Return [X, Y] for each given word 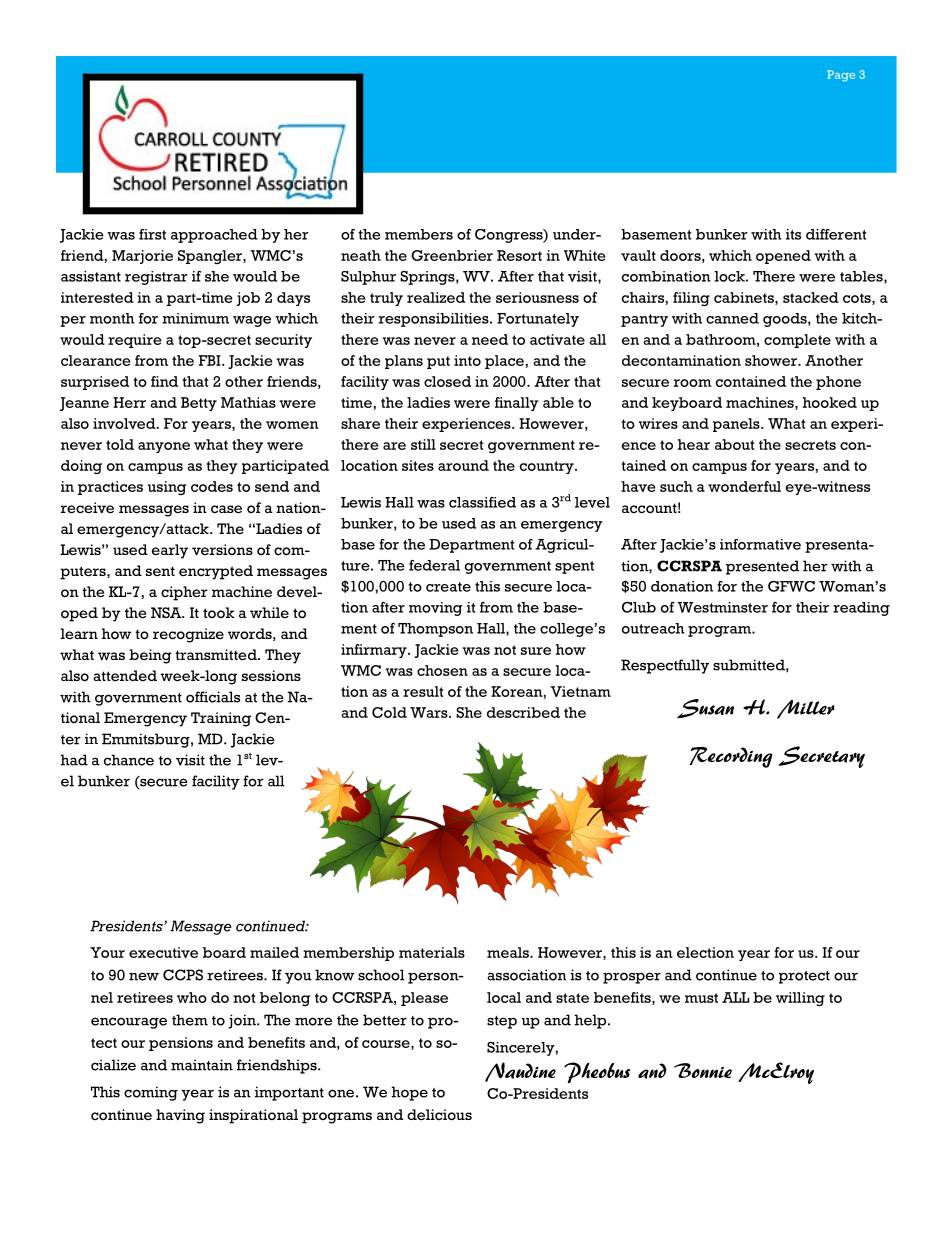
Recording [731, 757]
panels [737, 425]
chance [129, 760]
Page [841, 76]
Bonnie [703, 1070]
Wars [430, 712]
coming [151, 1093]
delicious [439, 1115]
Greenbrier [452, 255]
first [152, 234]
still [423, 444]
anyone [164, 447]
